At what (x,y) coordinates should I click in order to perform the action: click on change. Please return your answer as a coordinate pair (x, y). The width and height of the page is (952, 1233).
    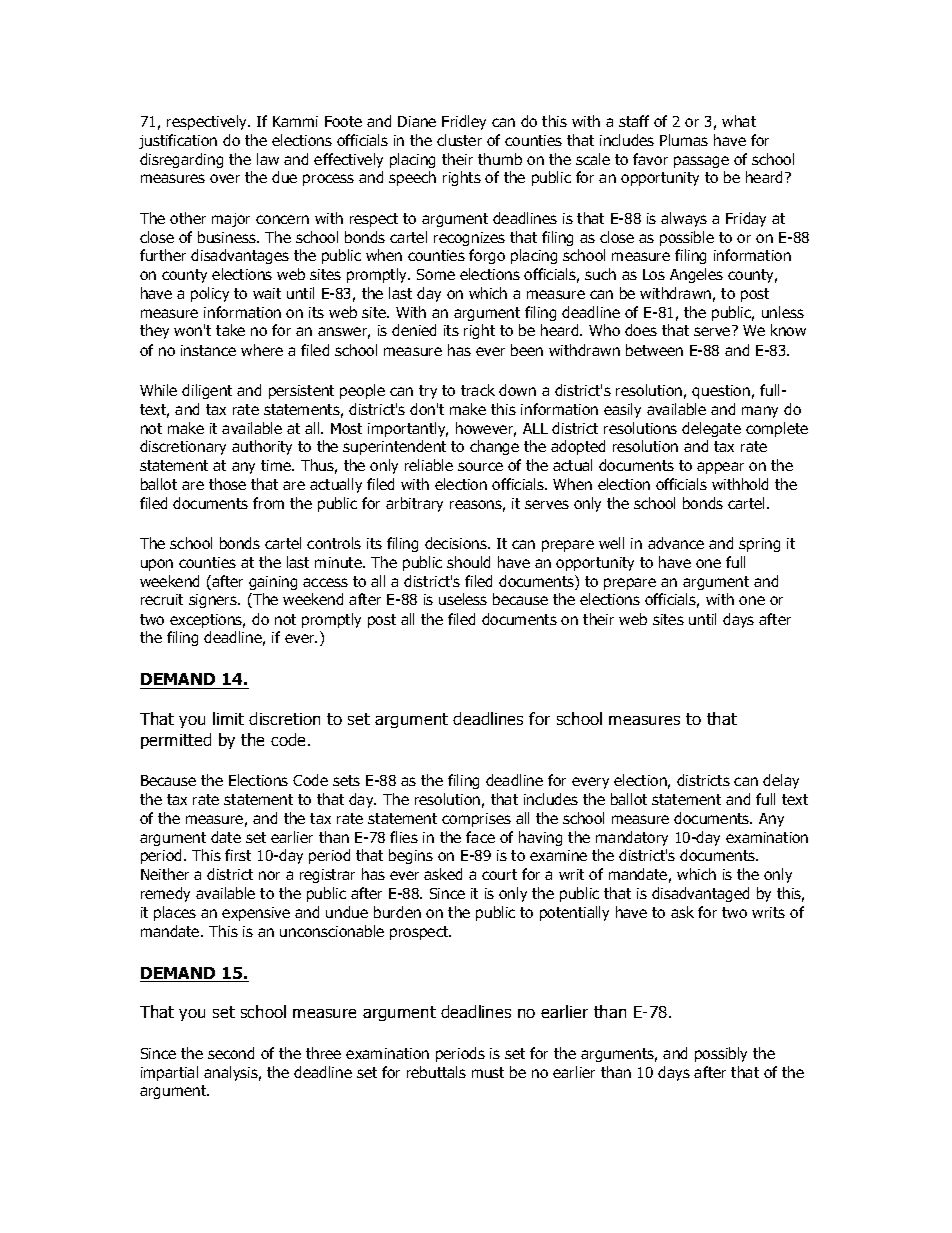
    Looking at the image, I should click on (494, 447).
